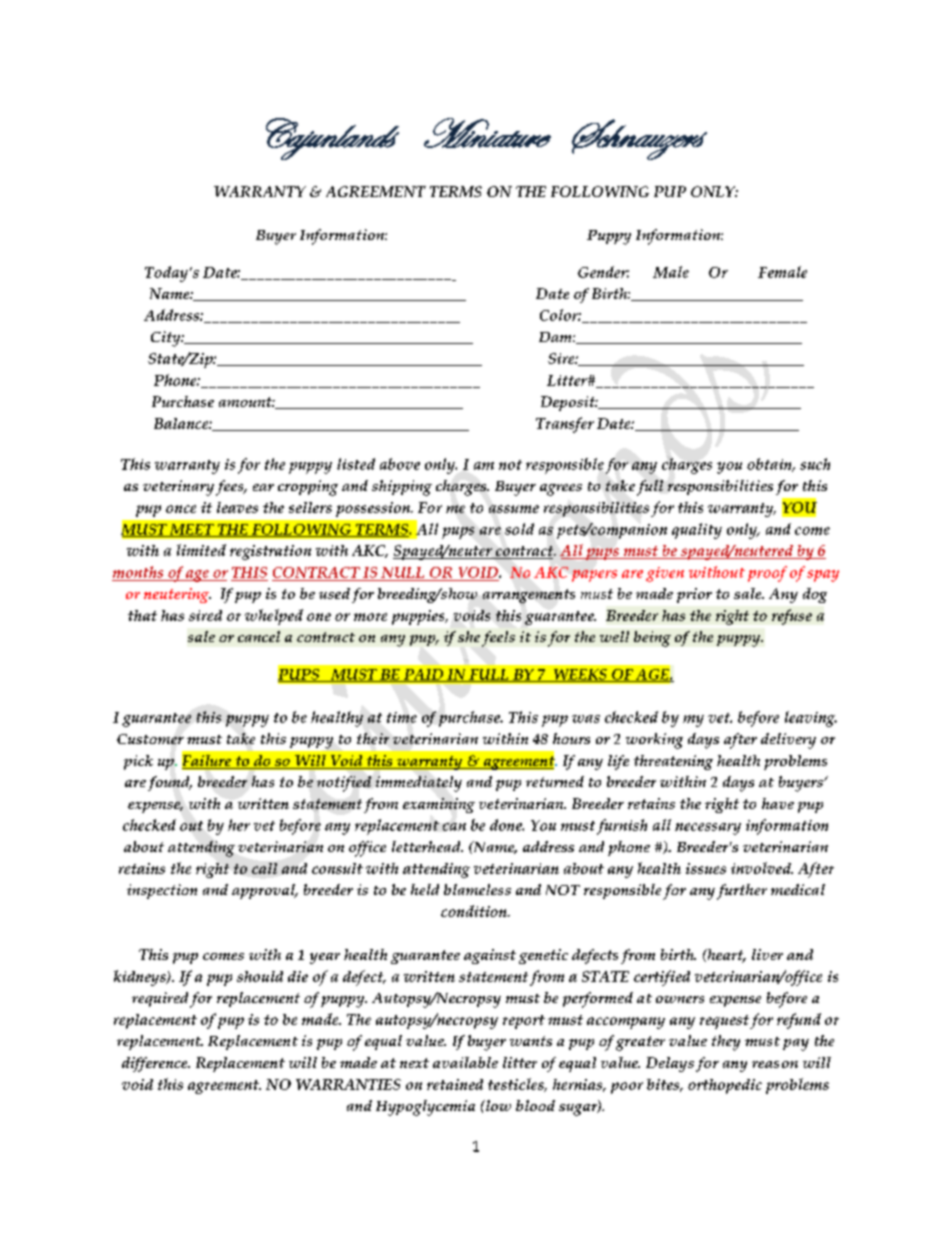 The width and height of the screenshot is (952, 1233). Describe the element at coordinates (259, 636) in the screenshot. I see `cancel` at that location.
